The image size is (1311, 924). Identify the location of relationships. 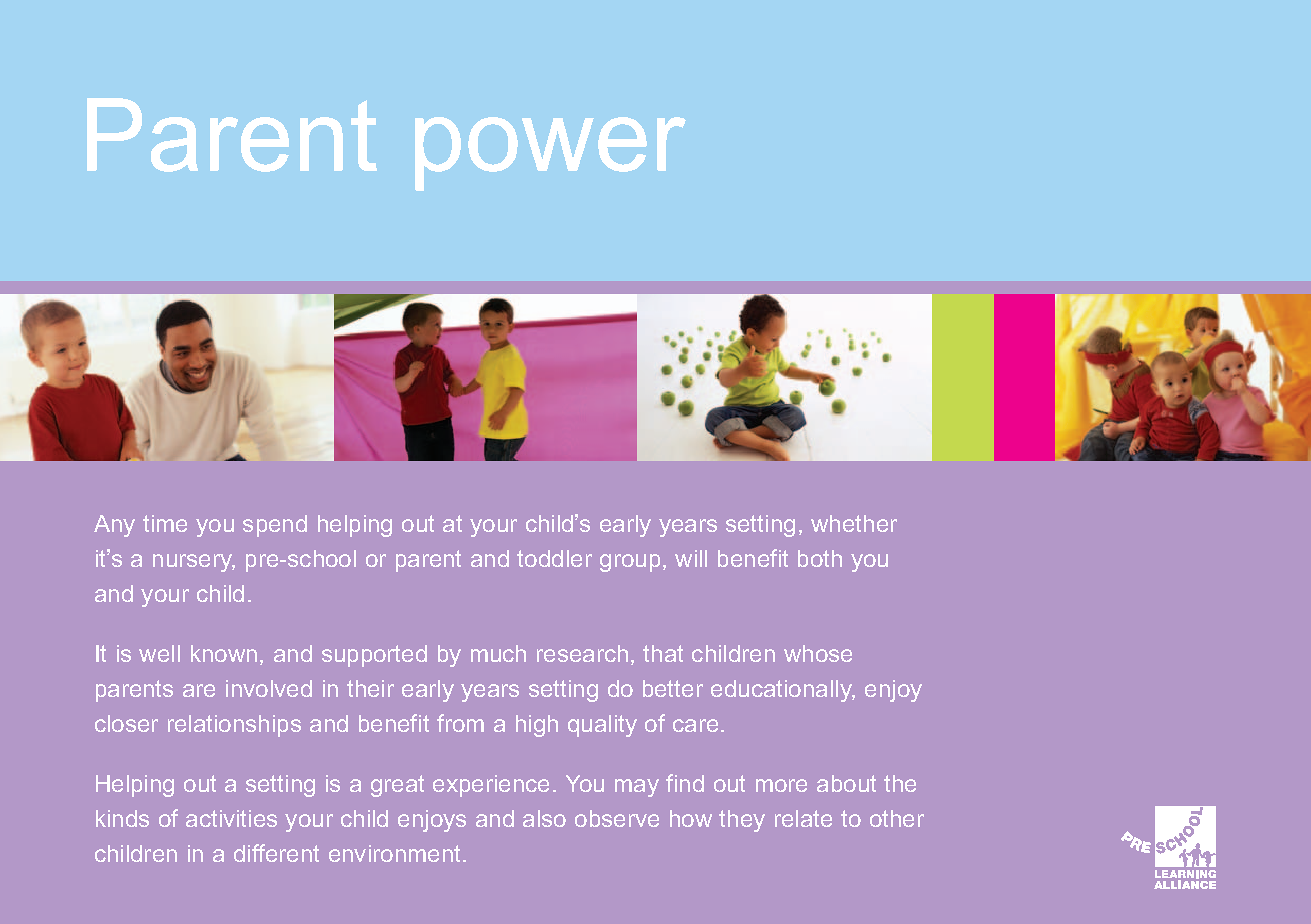
(234, 726).
